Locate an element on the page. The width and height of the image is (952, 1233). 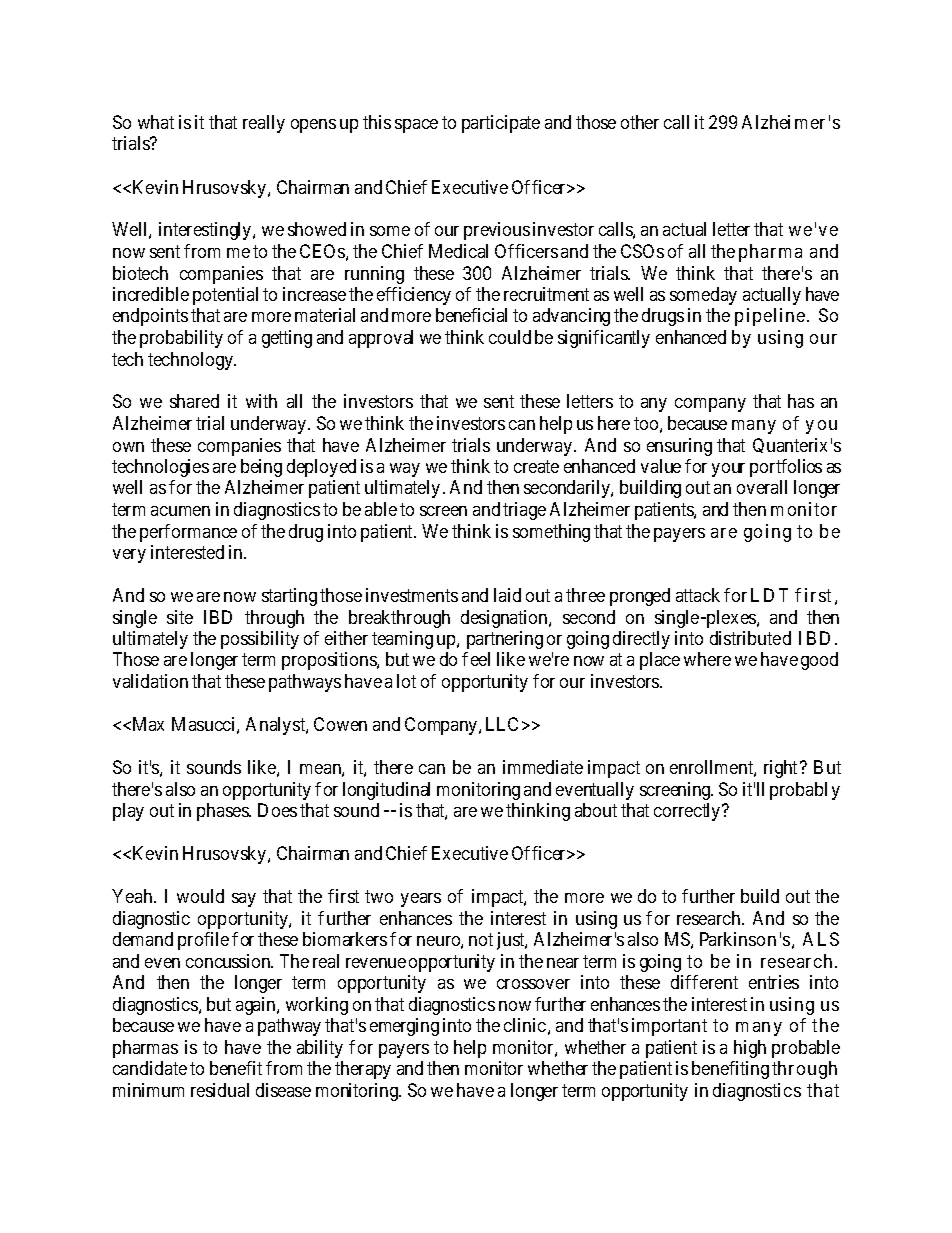
designation is located at coordinates (505, 619).
